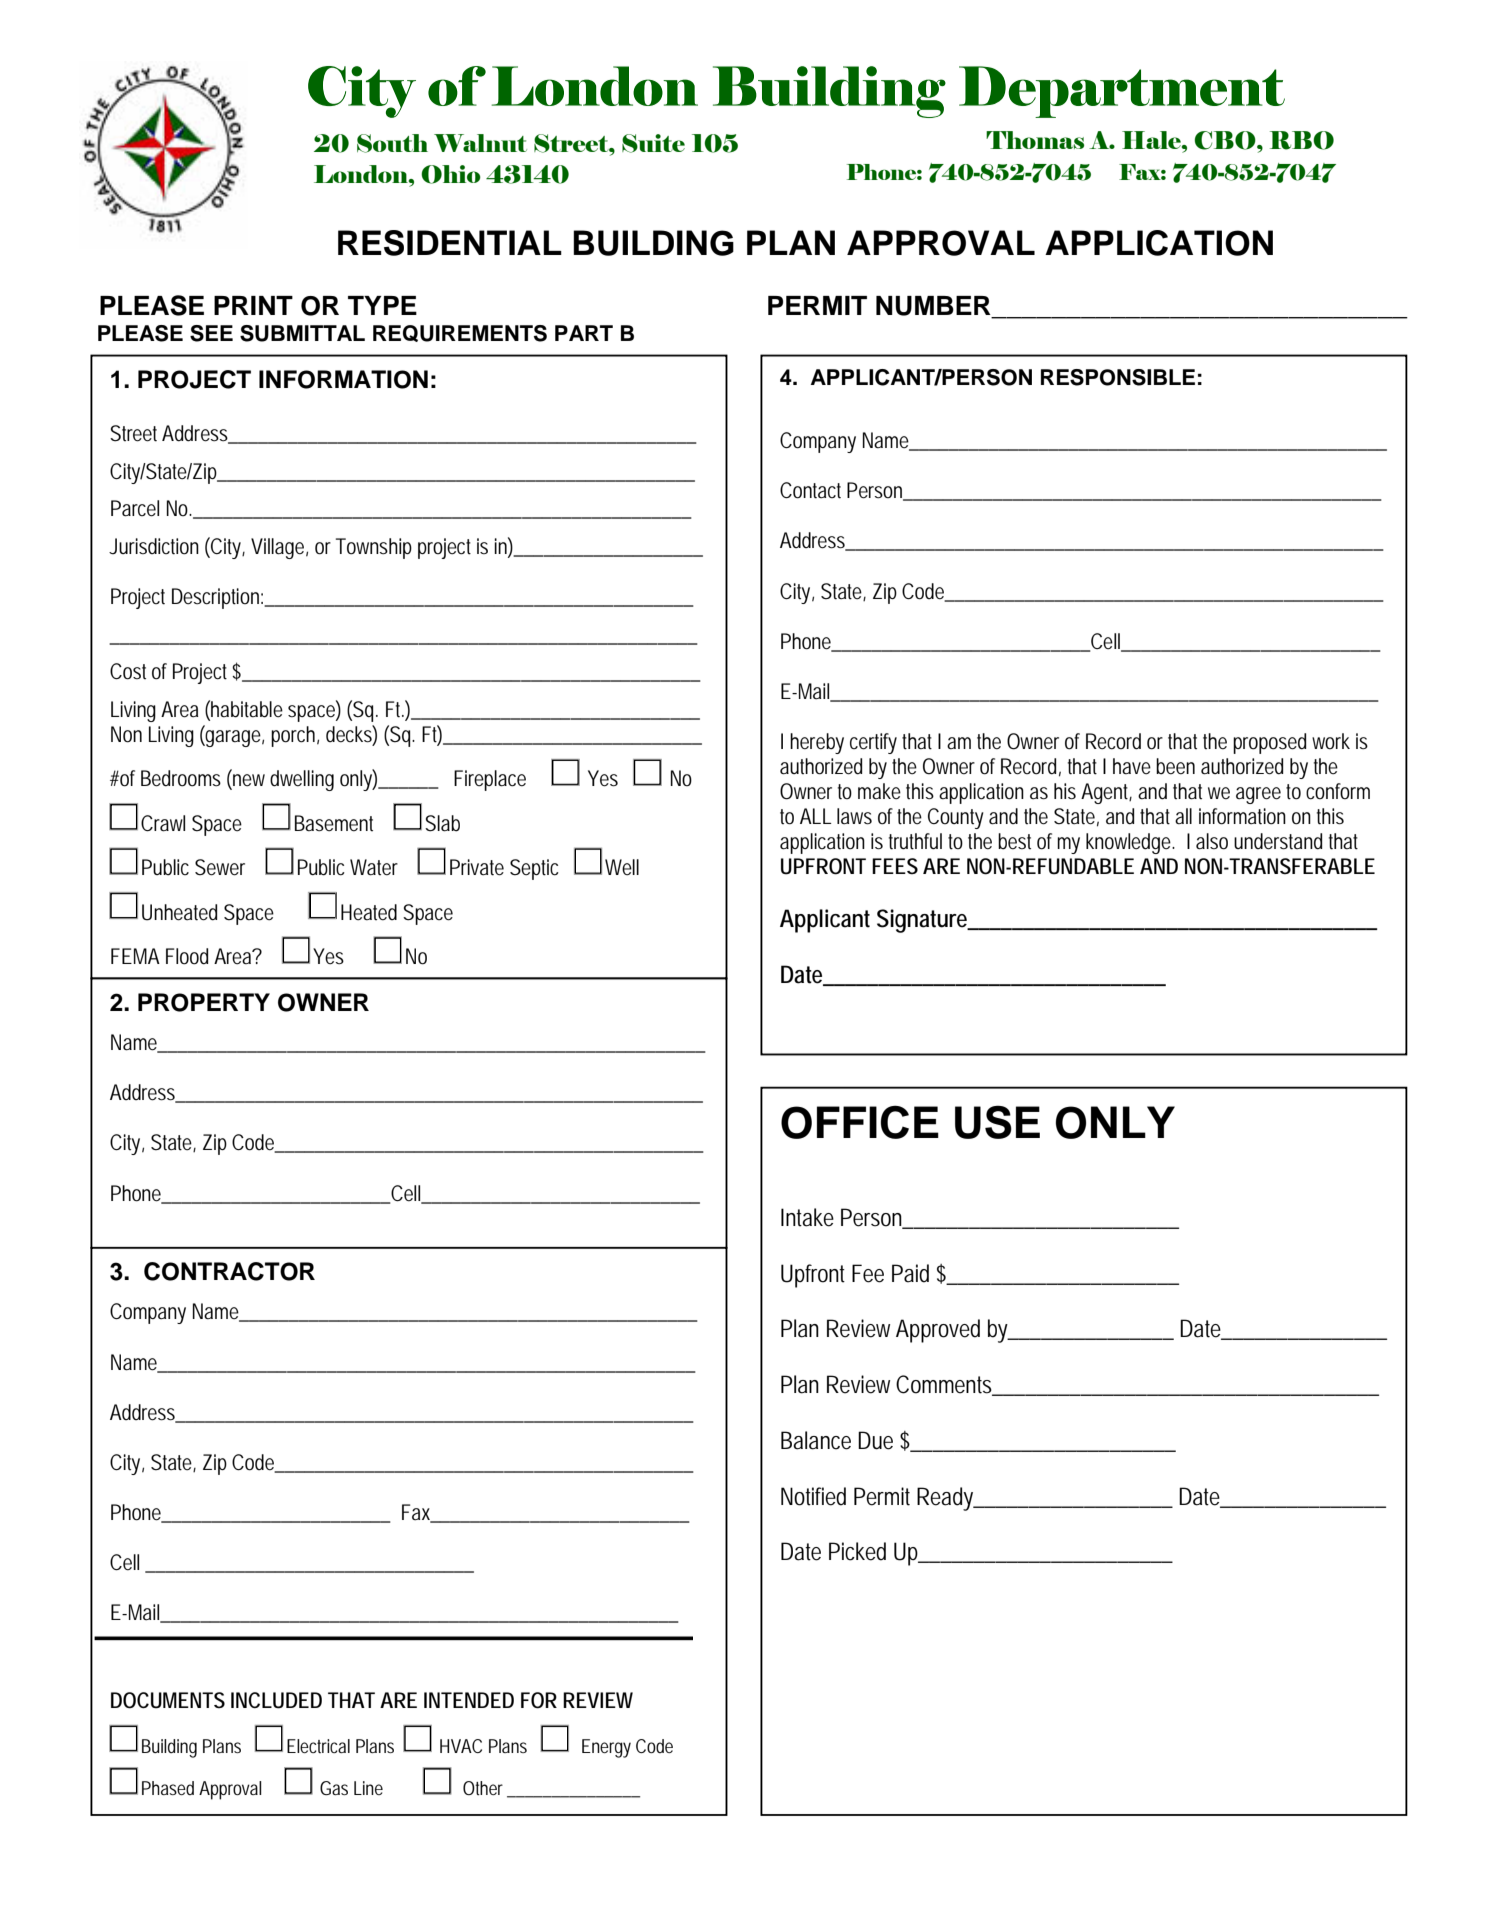  What do you see at coordinates (997, 1122) in the image?
I see `USE` at bounding box center [997, 1122].
